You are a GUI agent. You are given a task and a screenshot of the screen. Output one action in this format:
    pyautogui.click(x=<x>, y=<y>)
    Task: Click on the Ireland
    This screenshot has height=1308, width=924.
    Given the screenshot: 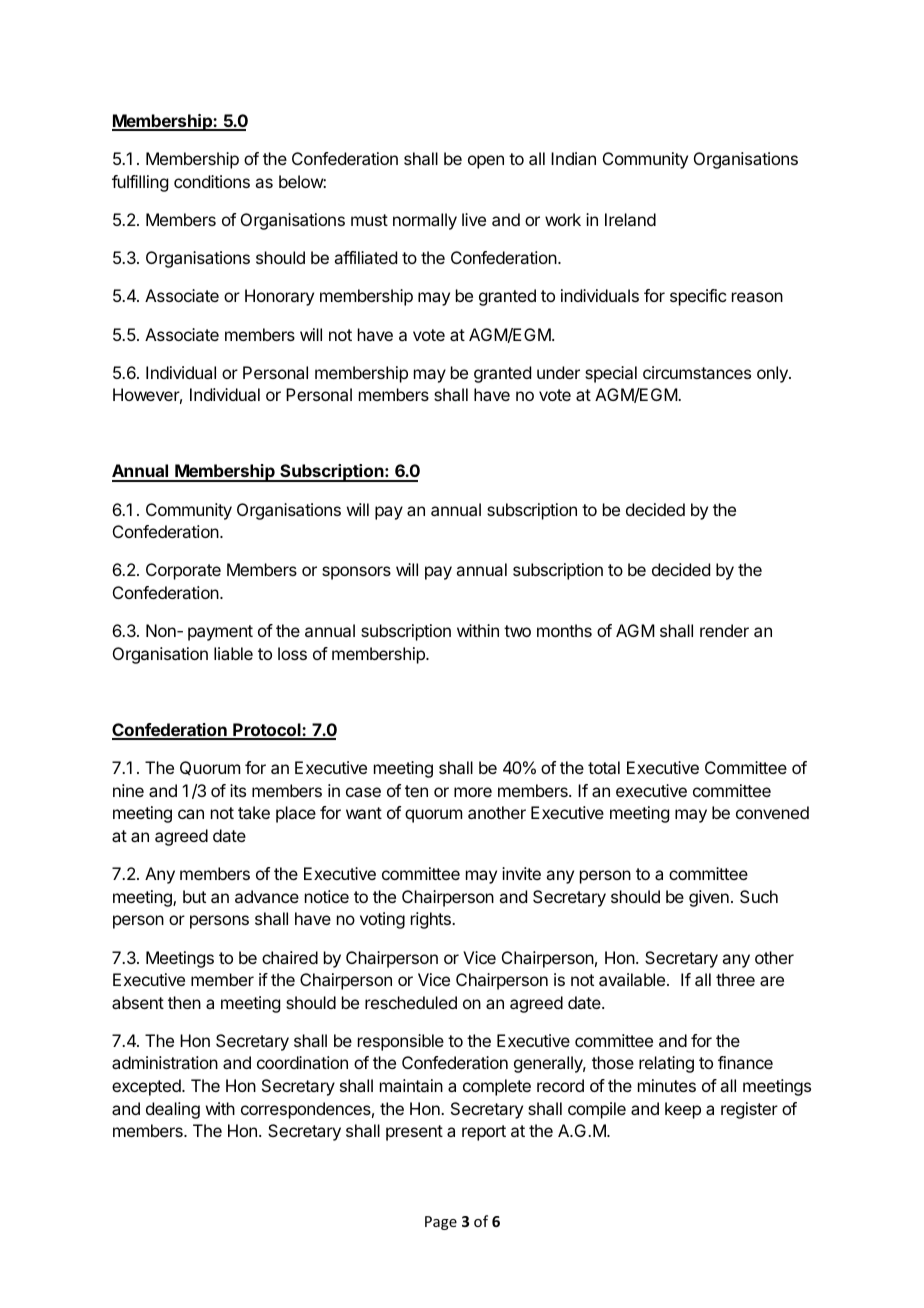 What is the action you would take?
    pyautogui.click(x=630, y=219)
